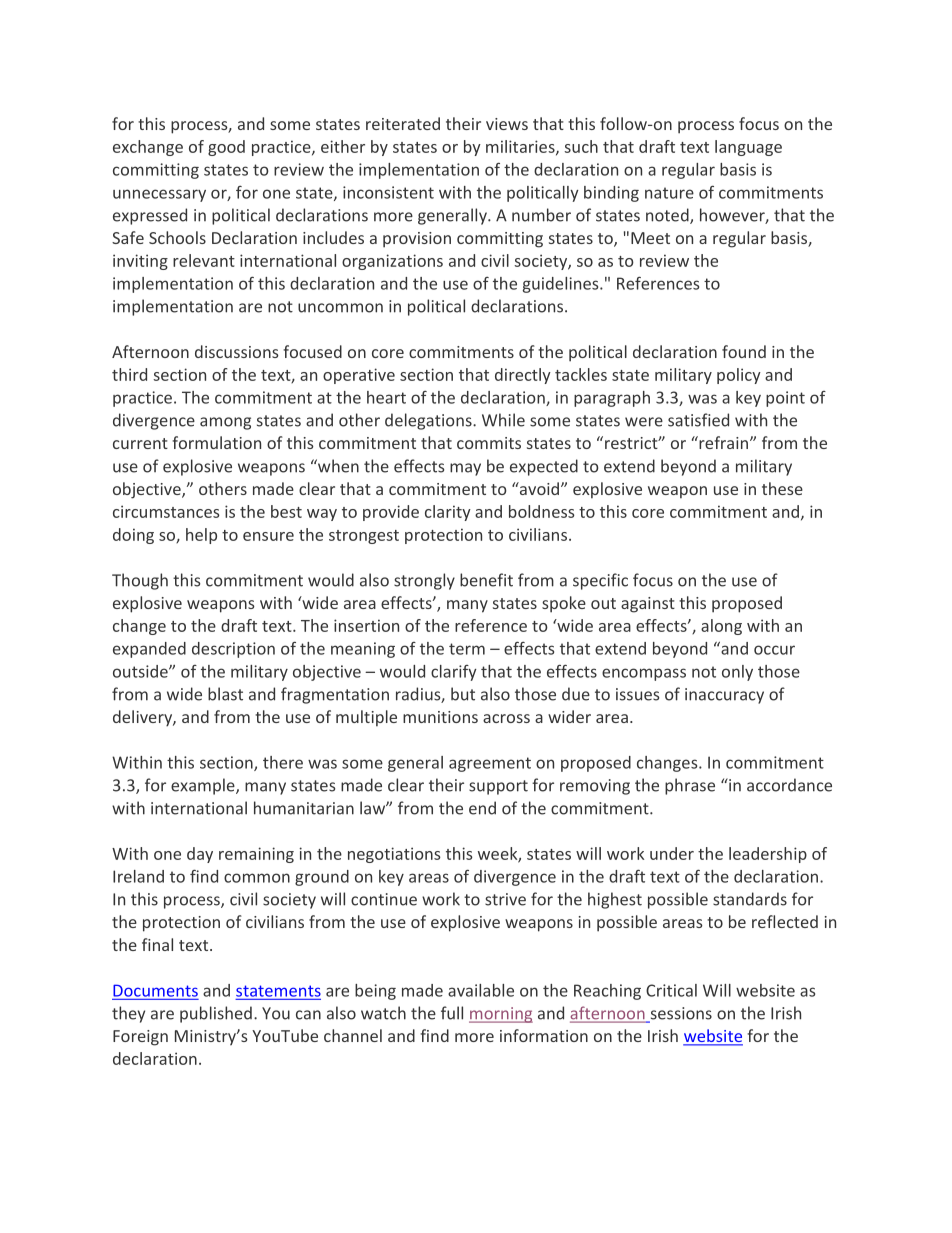 This document has height=1233, width=952. What do you see at coordinates (226, 148) in the document?
I see `good` at bounding box center [226, 148].
